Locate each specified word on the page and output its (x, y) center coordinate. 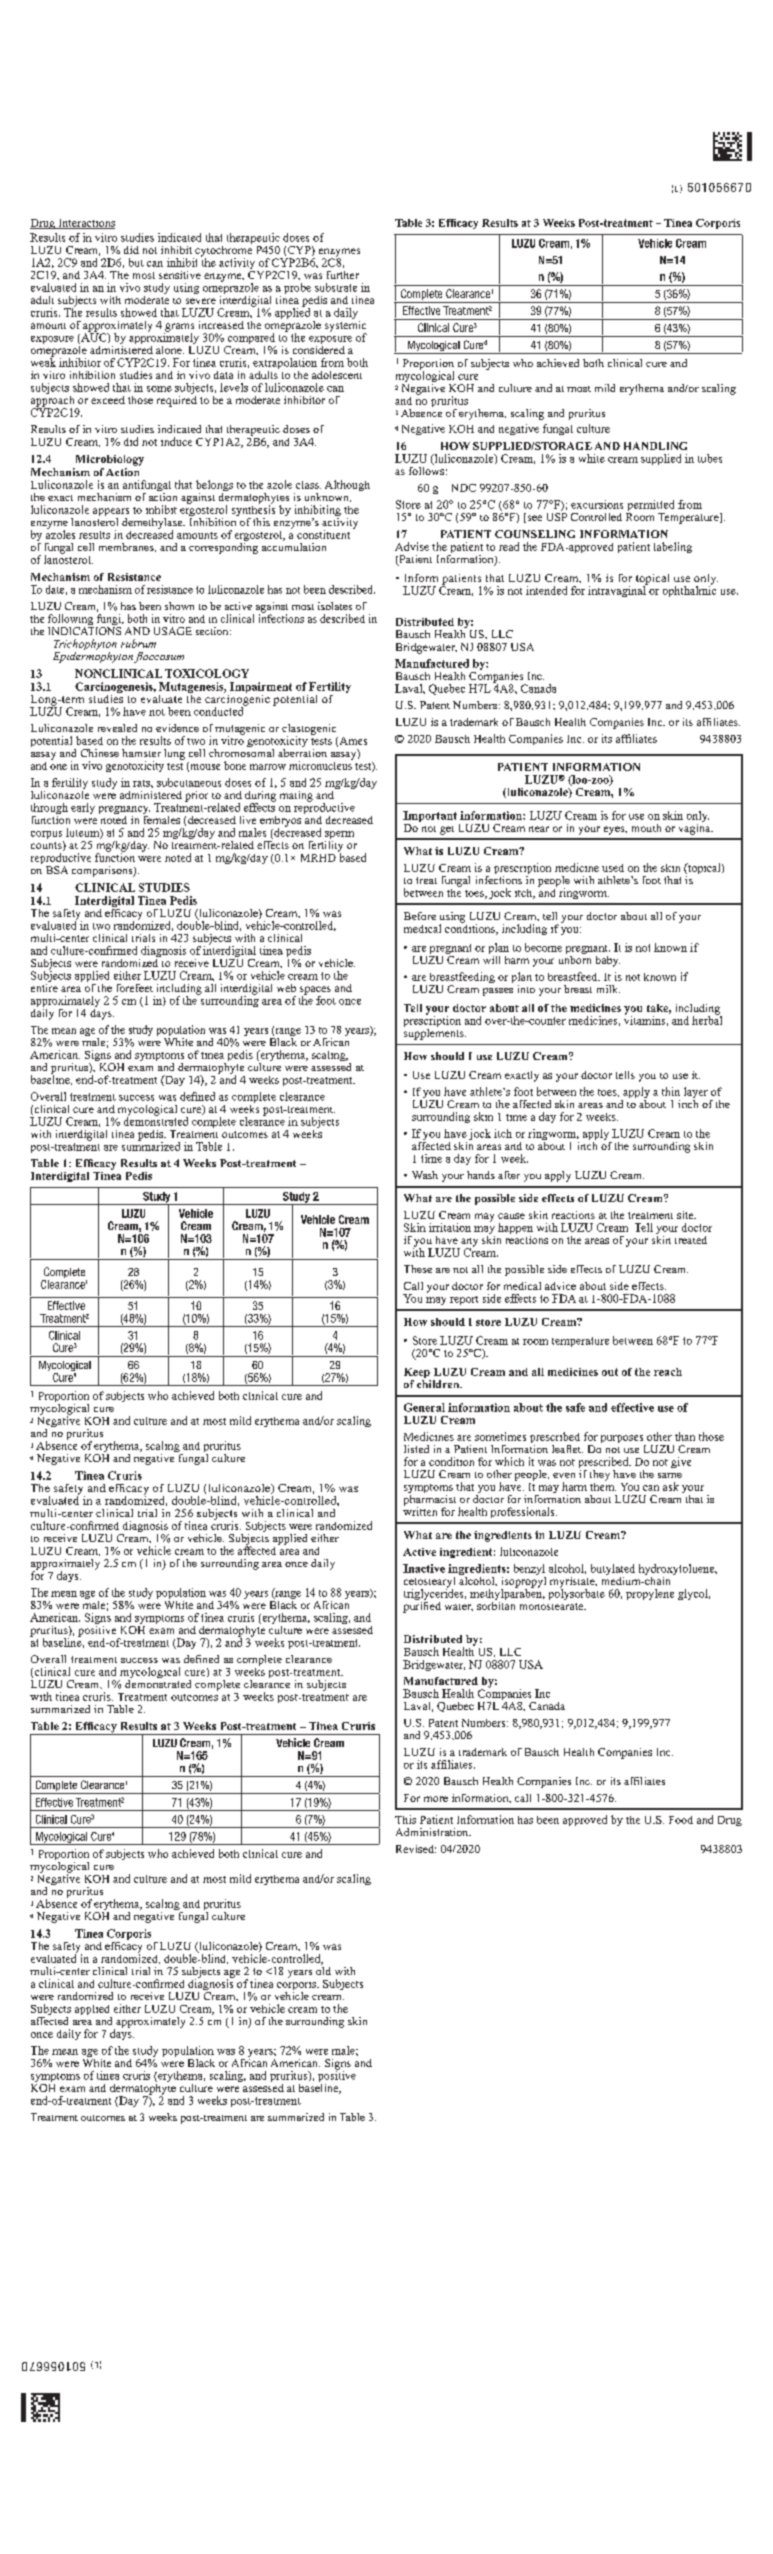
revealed (117, 728)
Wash (425, 1175)
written (420, 1510)
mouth (646, 828)
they (600, 1475)
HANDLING (655, 446)
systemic (345, 326)
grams (179, 328)
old (323, 1969)
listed (416, 1449)
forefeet (135, 988)
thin (671, 1091)
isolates (335, 606)
